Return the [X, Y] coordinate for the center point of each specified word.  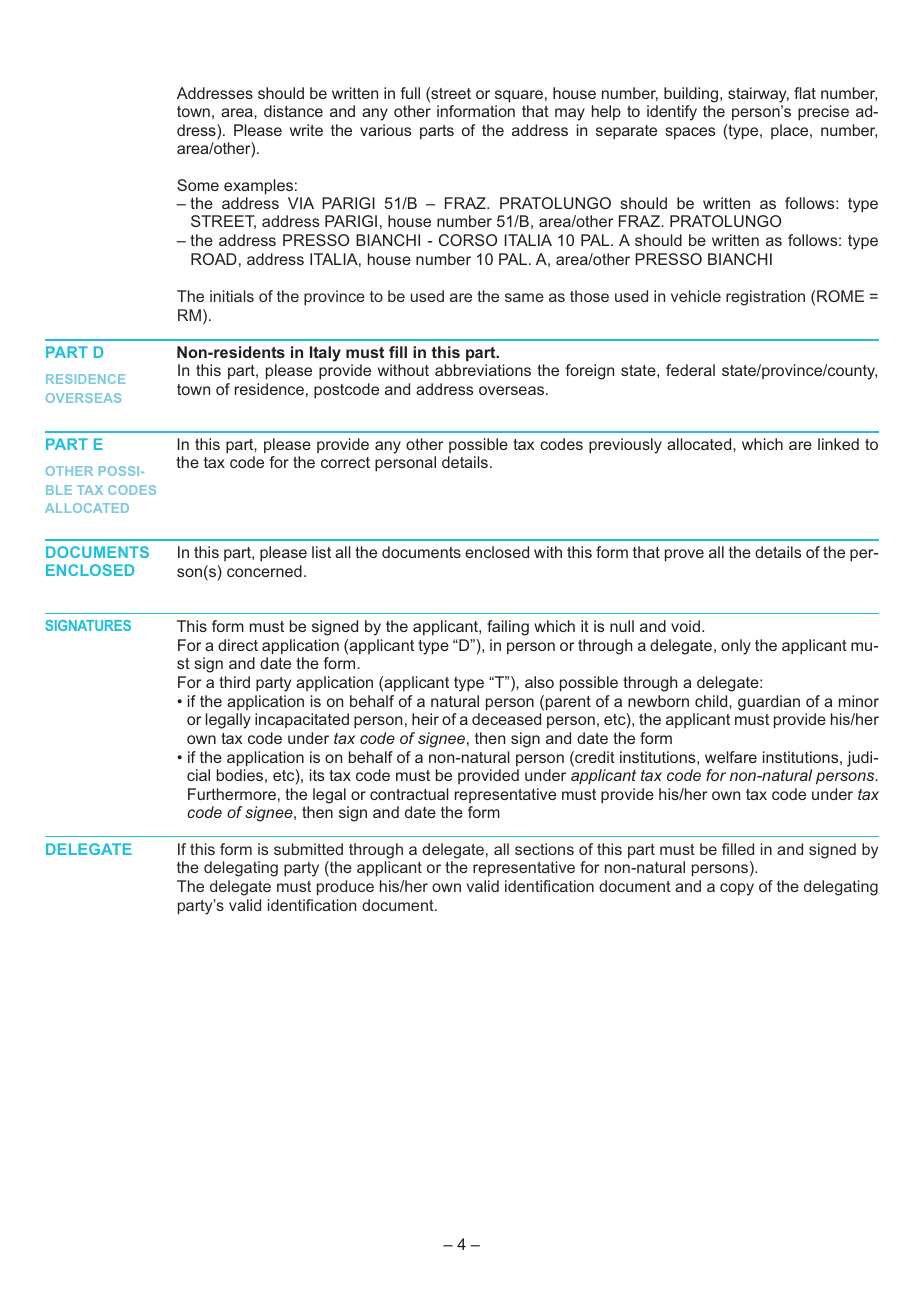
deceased [506, 719]
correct [345, 462]
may [570, 114]
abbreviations [483, 370]
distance [293, 111]
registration [765, 298]
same [524, 297]
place [791, 131]
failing [508, 628]
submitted [308, 849]
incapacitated [302, 720]
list [321, 552]
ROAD [214, 259]
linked [838, 444]
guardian [769, 703]
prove [684, 555]
